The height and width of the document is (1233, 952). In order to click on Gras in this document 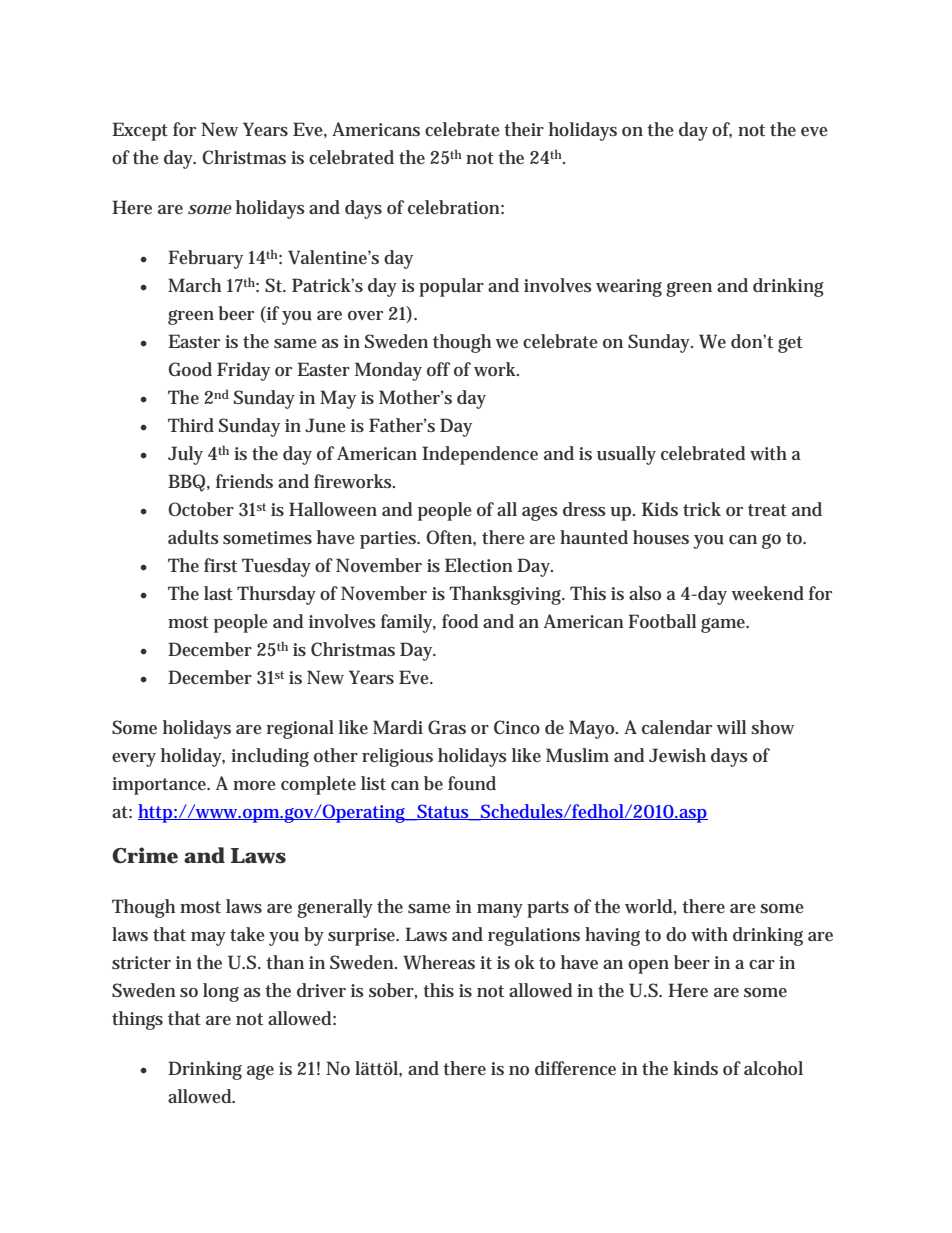, I will do `click(447, 727)`.
